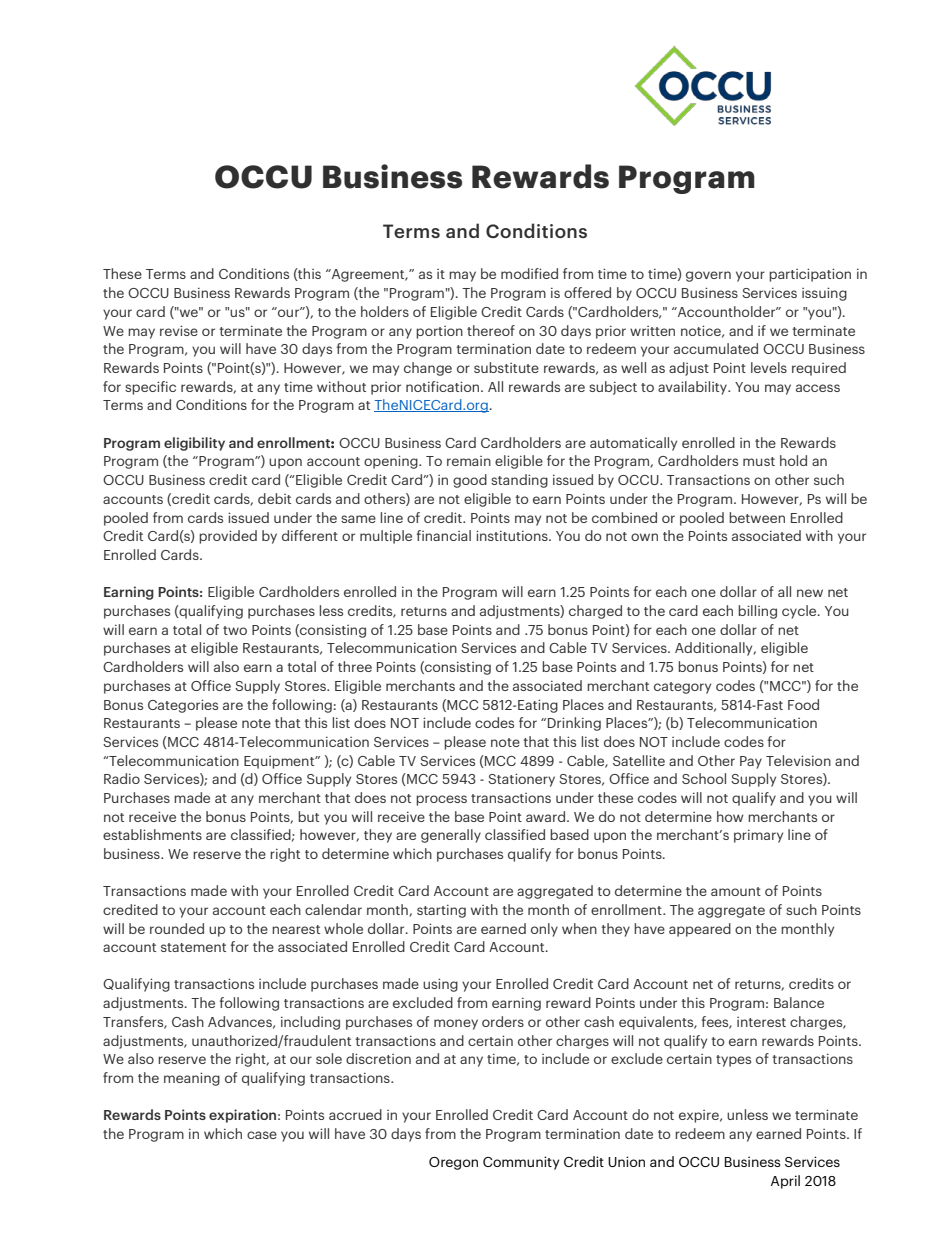 This screenshot has width=952, height=1233. Describe the element at coordinates (453, 1163) in the screenshot. I see `Oregon` at that location.
